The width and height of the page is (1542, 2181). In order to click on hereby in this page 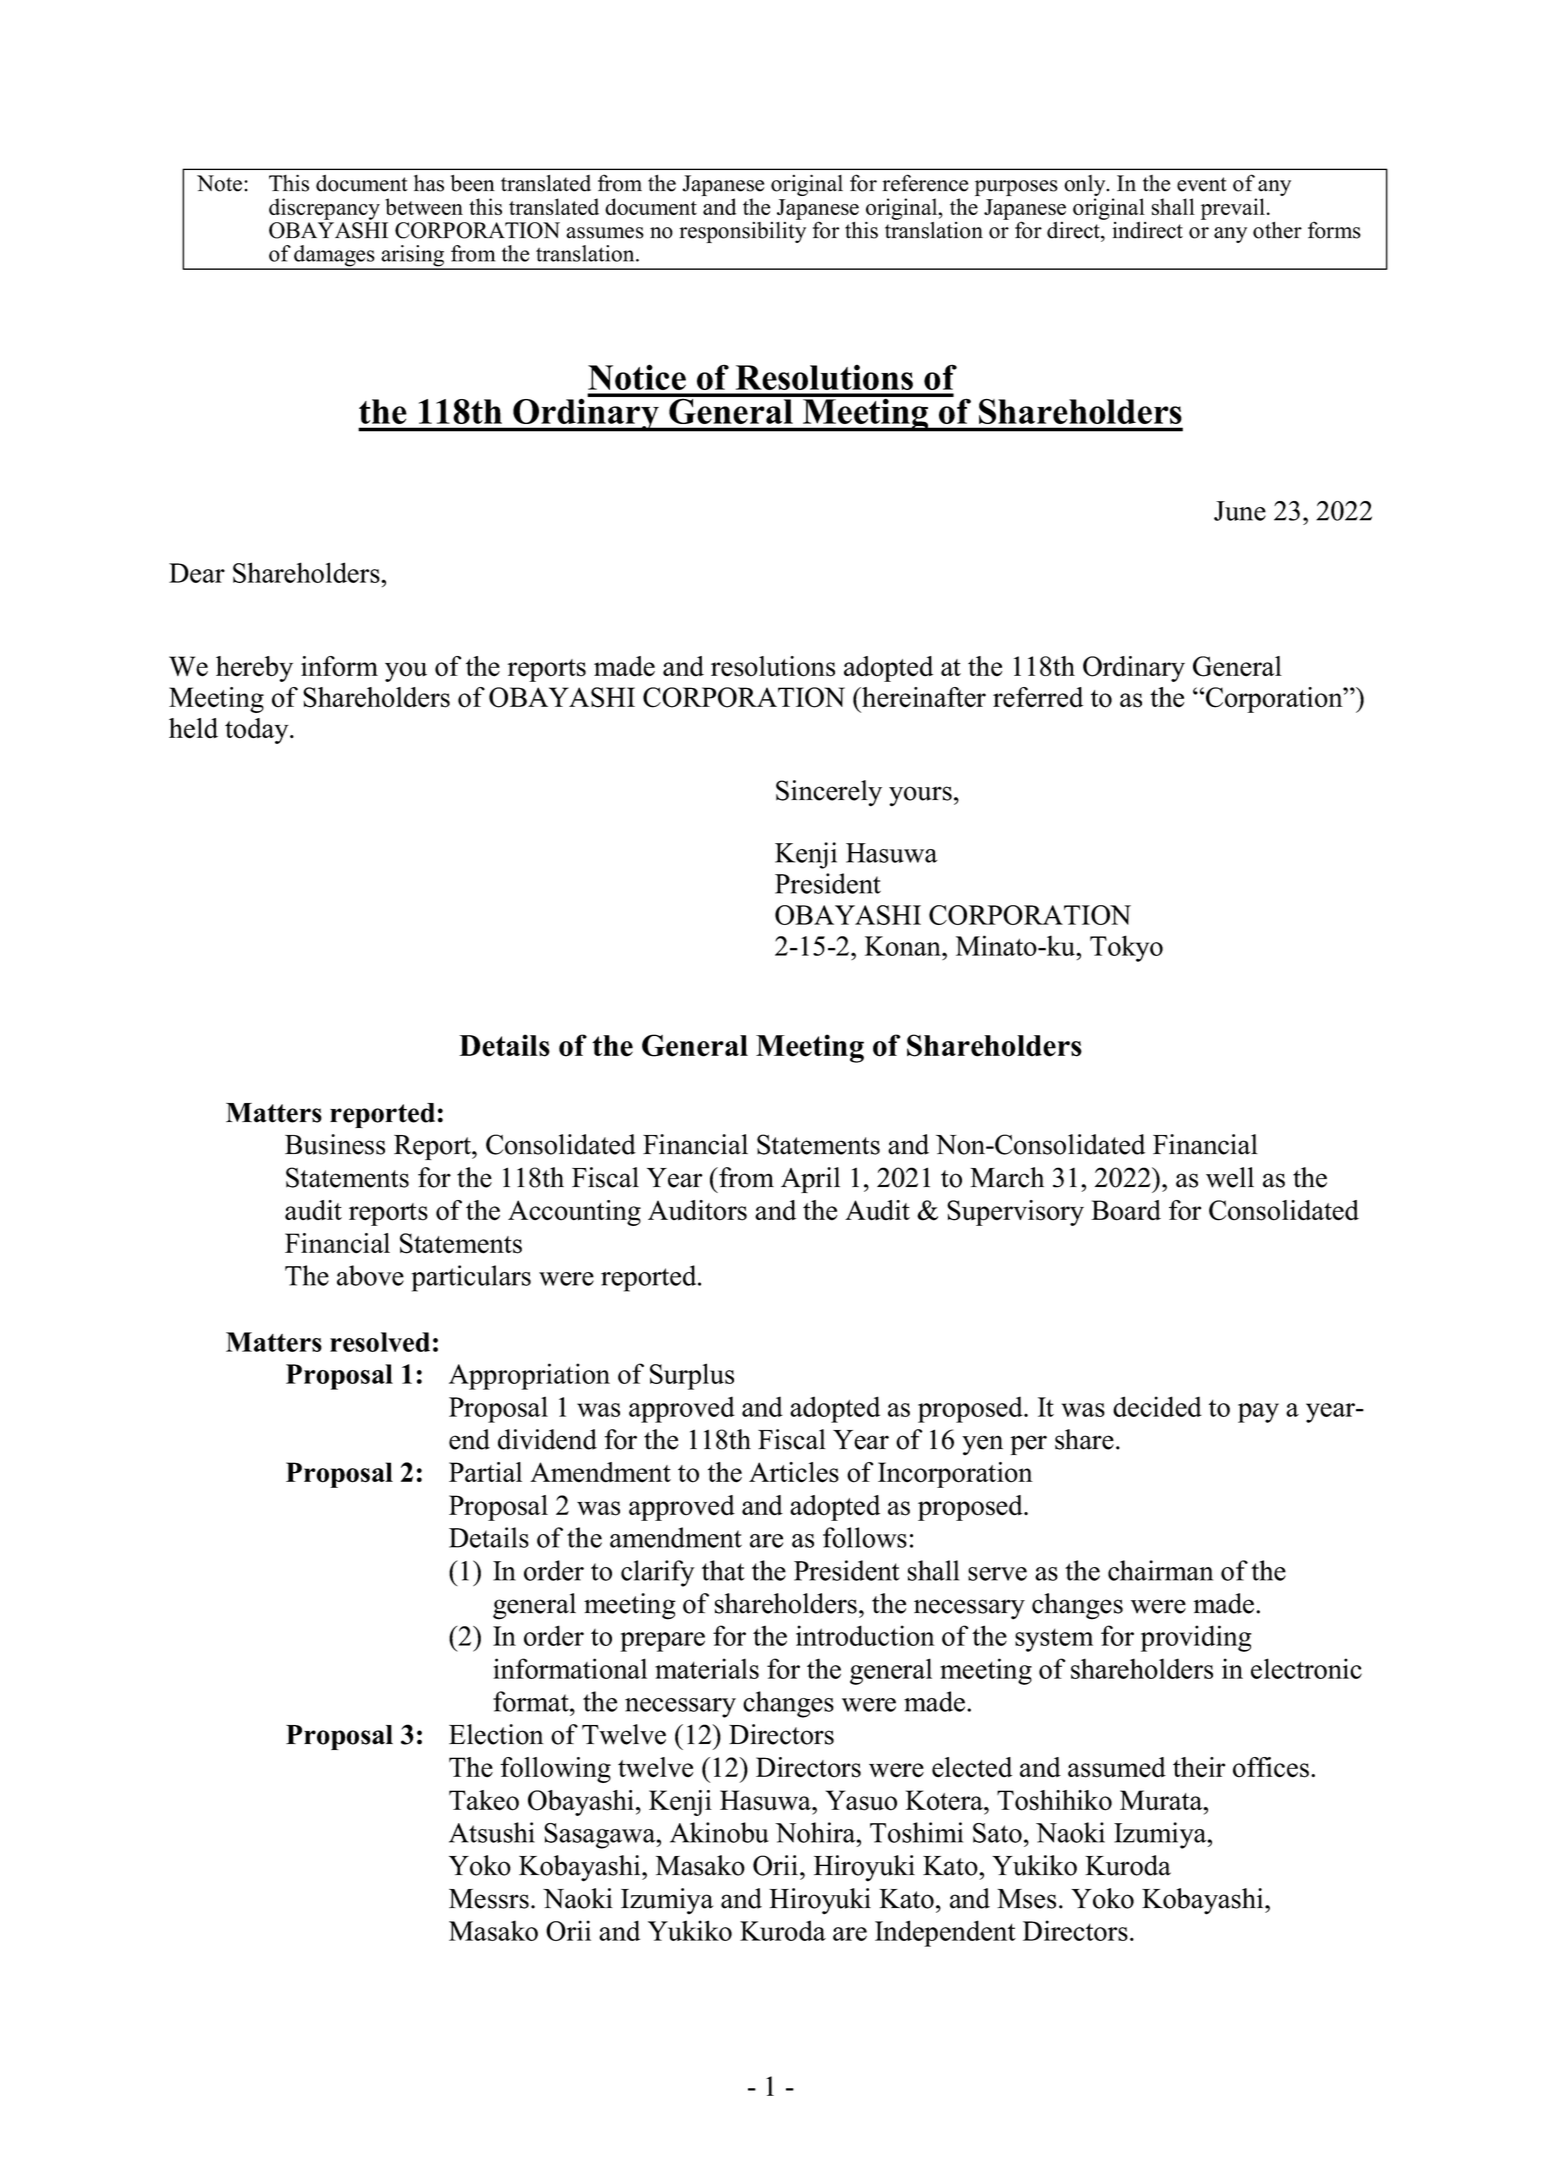, I will do `click(254, 669)`.
